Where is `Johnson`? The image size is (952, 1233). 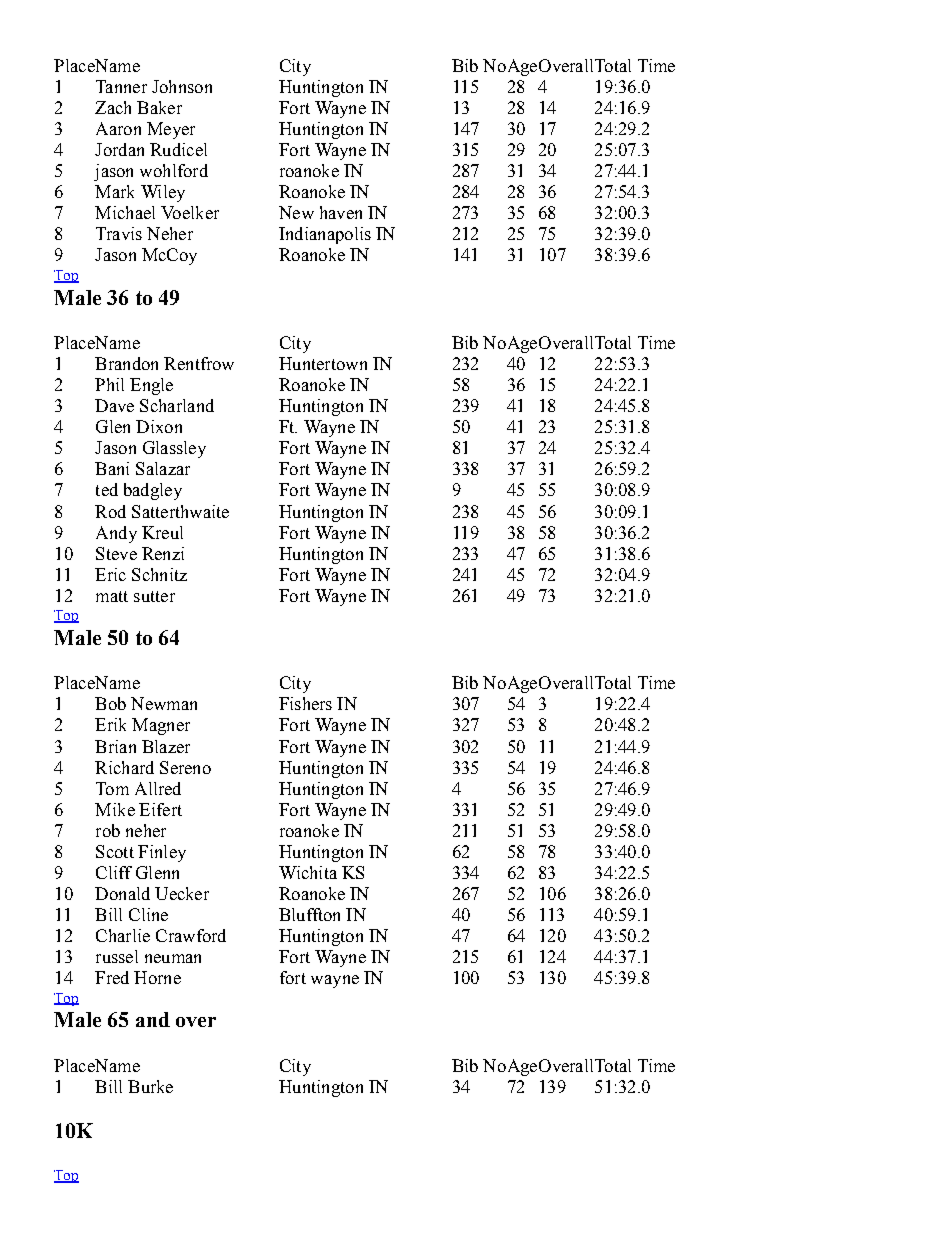
Johnson is located at coordinates (182, 86).
